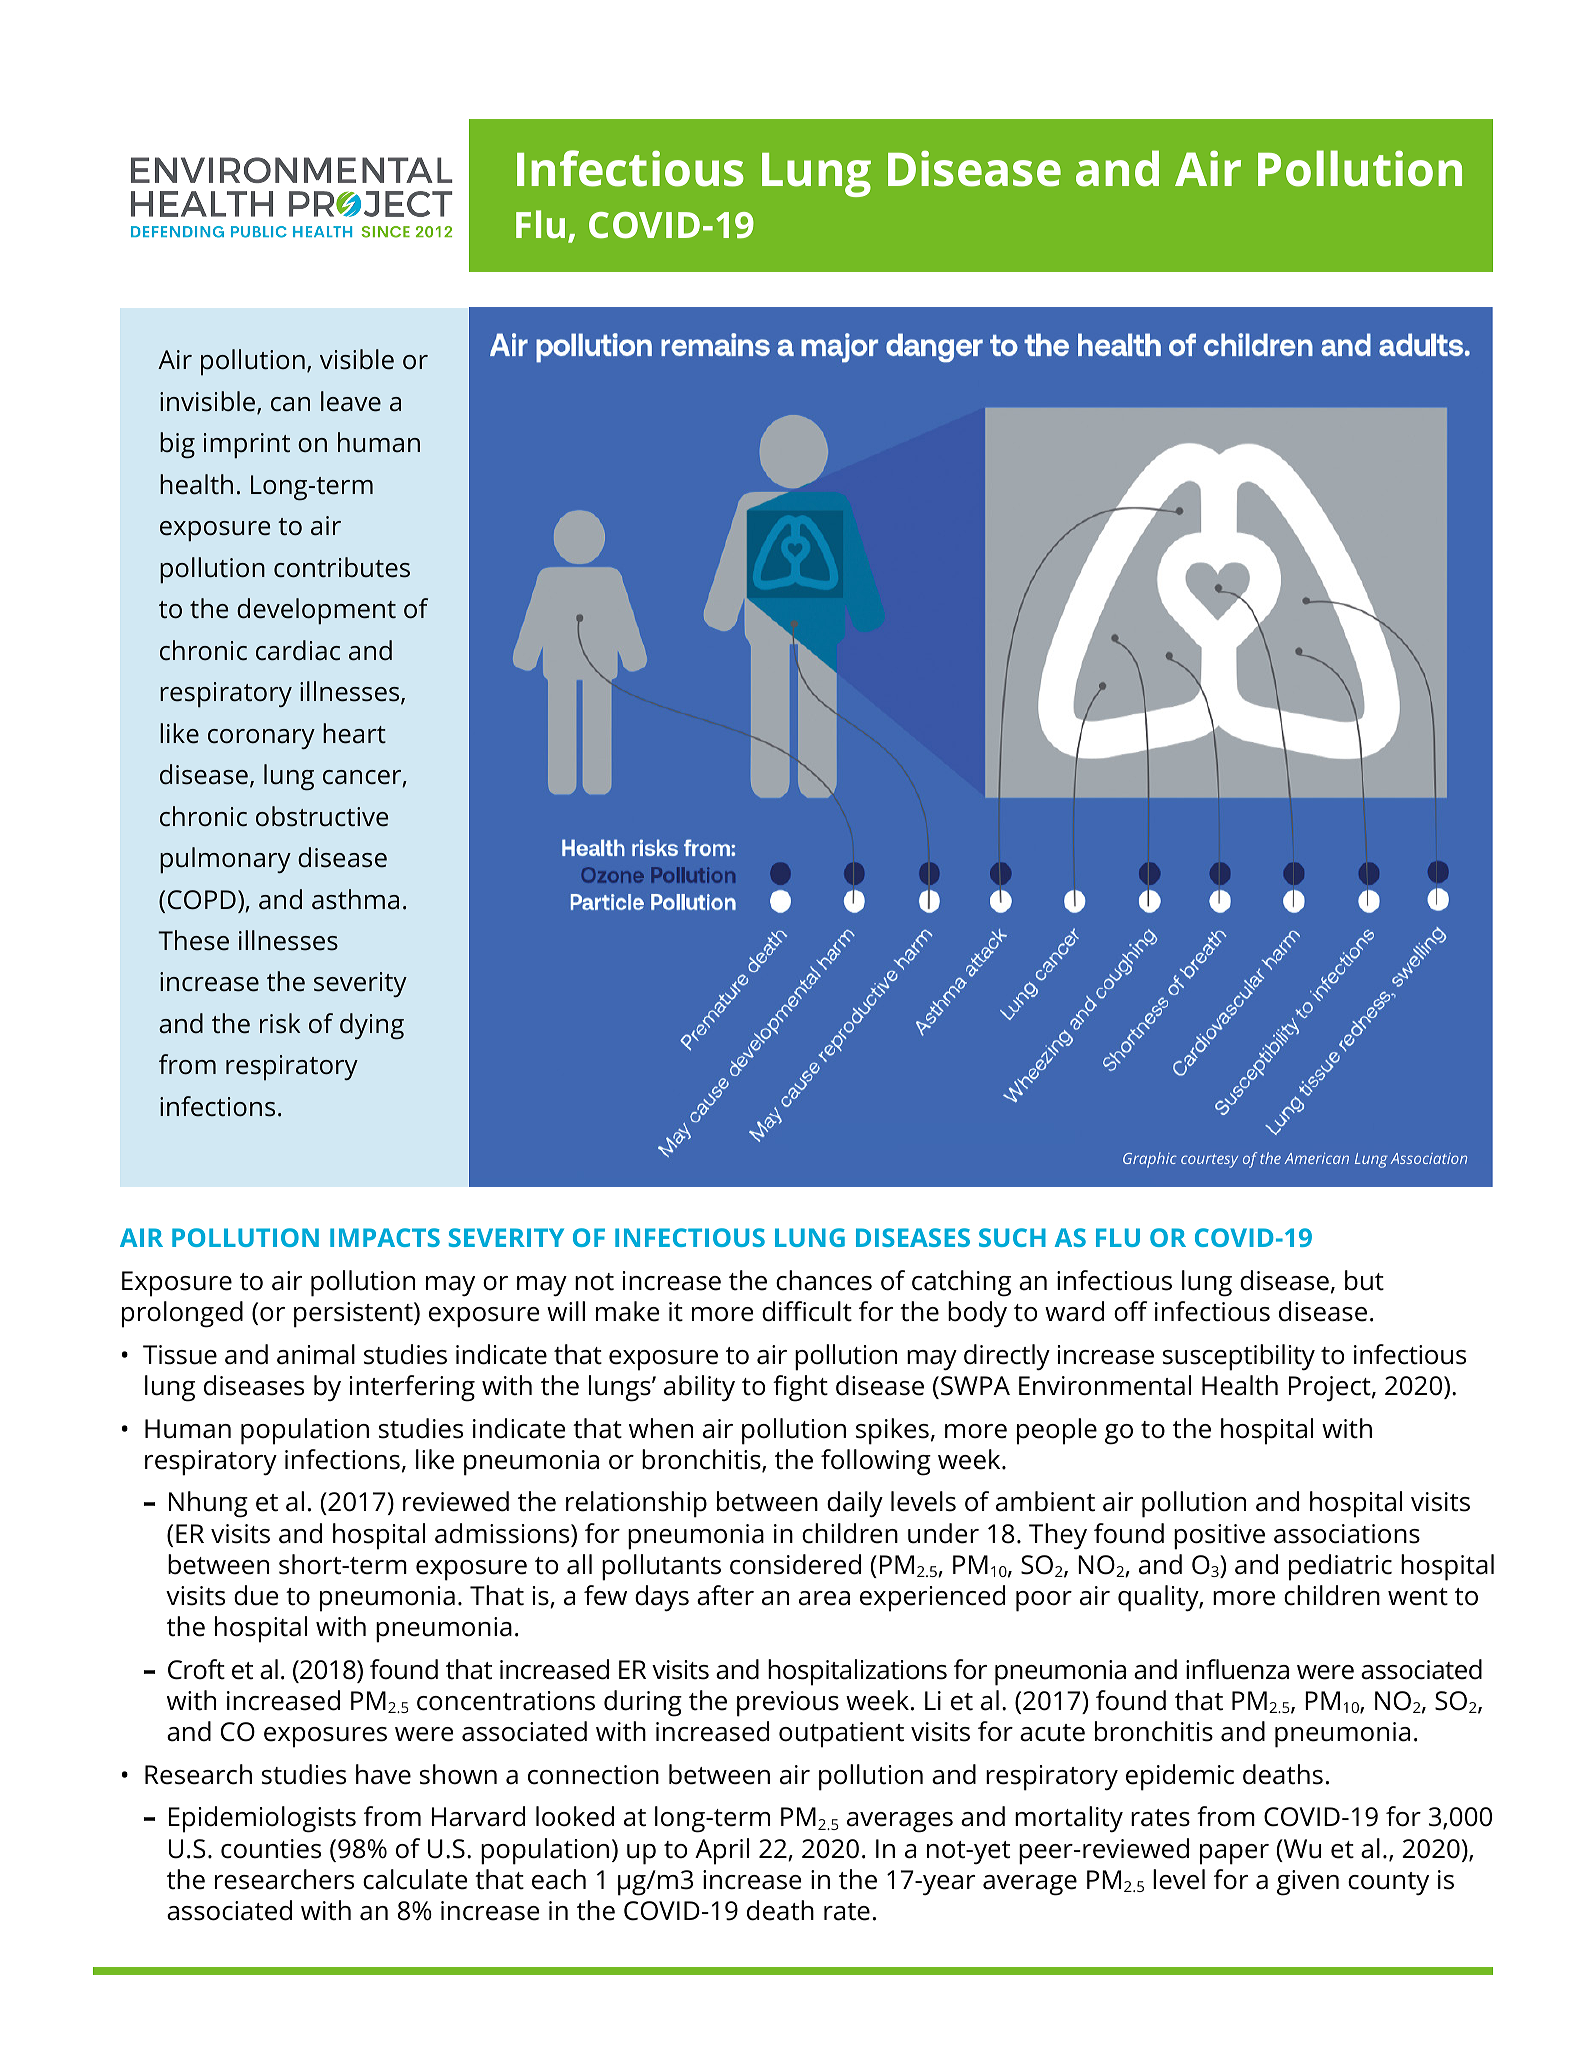  What do you see at coordinates (385, 1237) in the screenshot?
I see `IMPACTS` at bounding box center [385, 1237].
